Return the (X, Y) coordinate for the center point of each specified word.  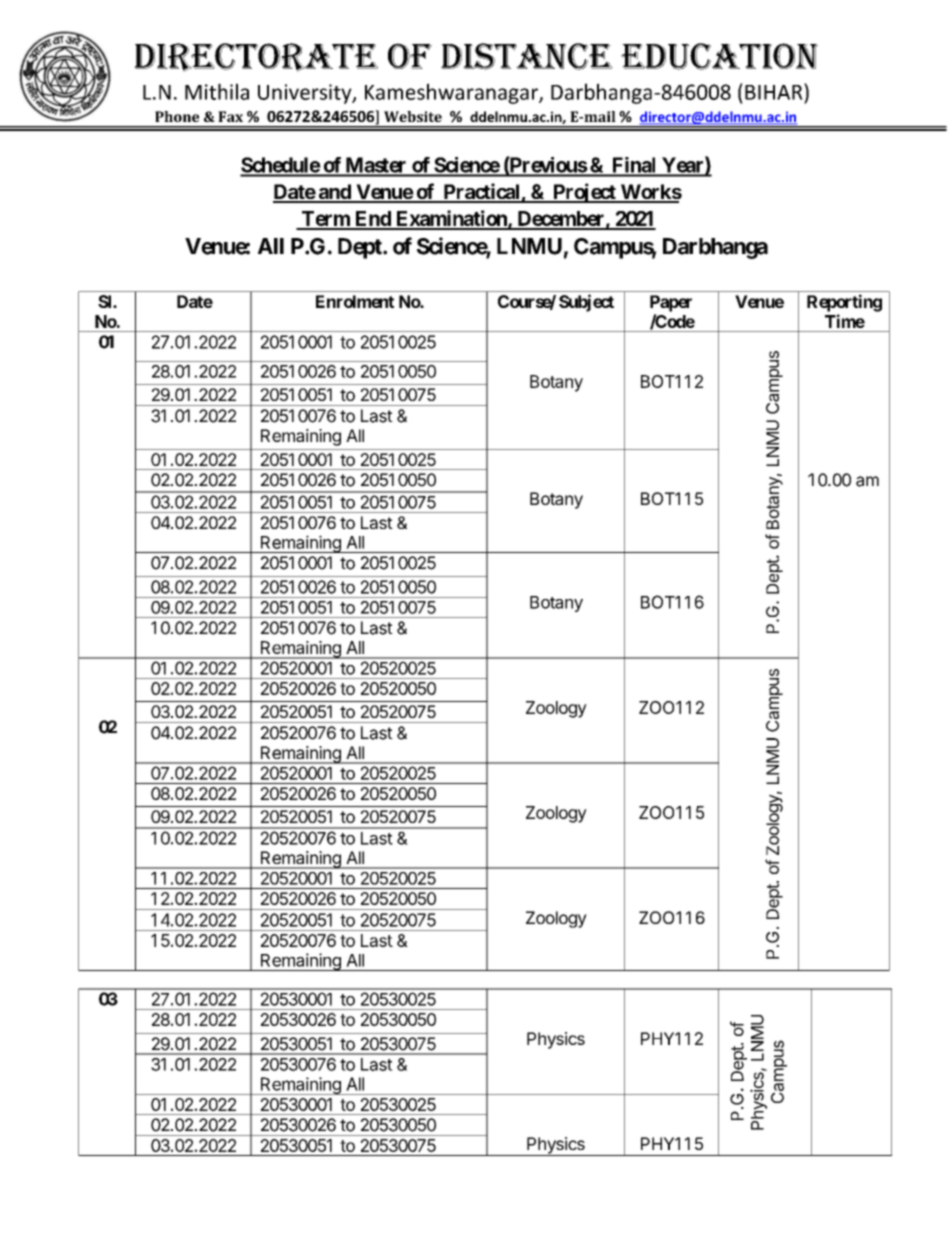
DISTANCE (527, 56)
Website (413, 116)
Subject (586, 303)
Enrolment (355, 301)
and (334, 193)
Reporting (844, 303)
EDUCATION (719, 56)
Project (584, 193)
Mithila (217, 91)
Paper (671, 303)
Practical (481, 192)
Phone (177, 116)
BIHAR (775, 91)
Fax (230, 116)
